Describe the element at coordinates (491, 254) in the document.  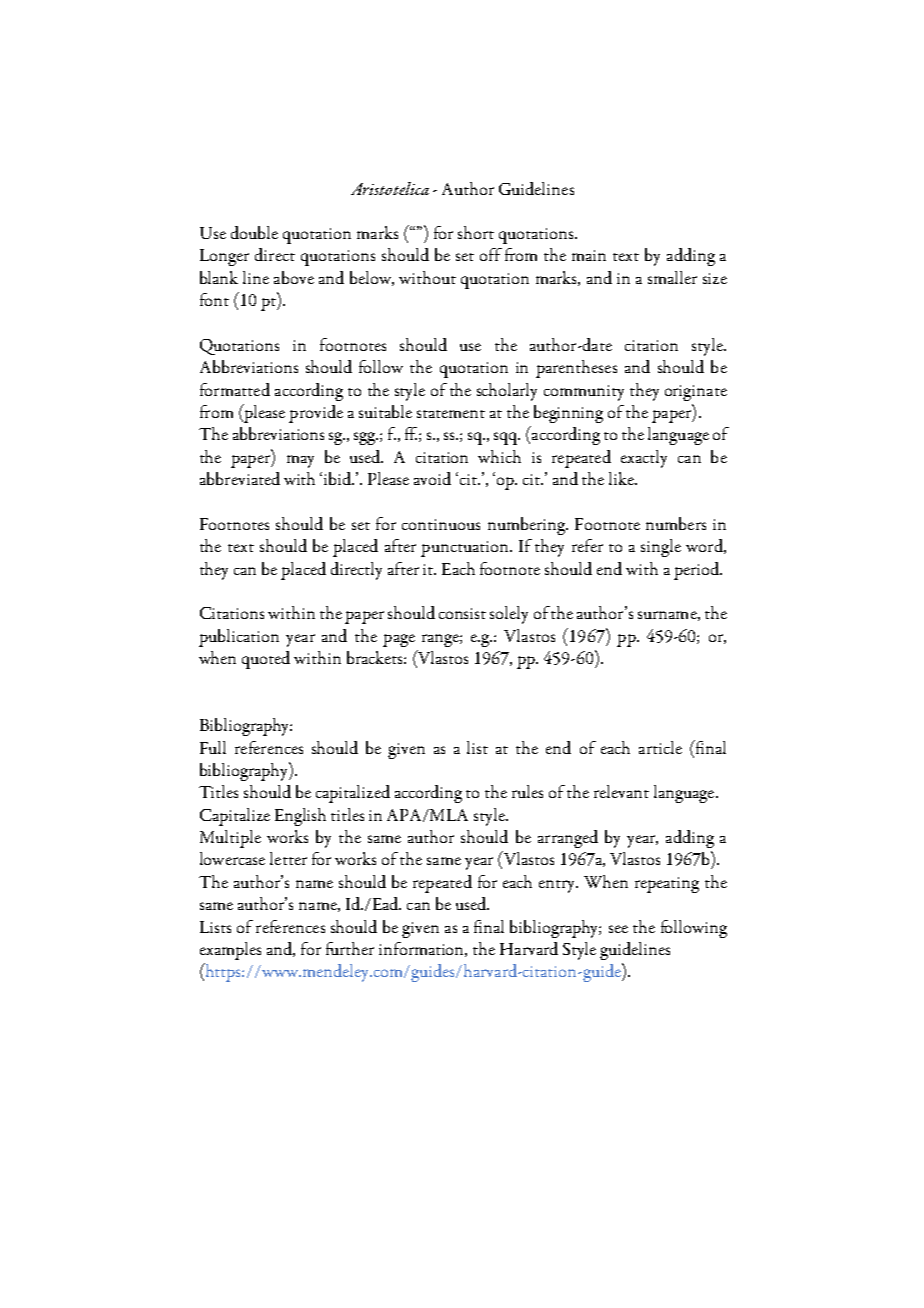
I see `off` at that location.
